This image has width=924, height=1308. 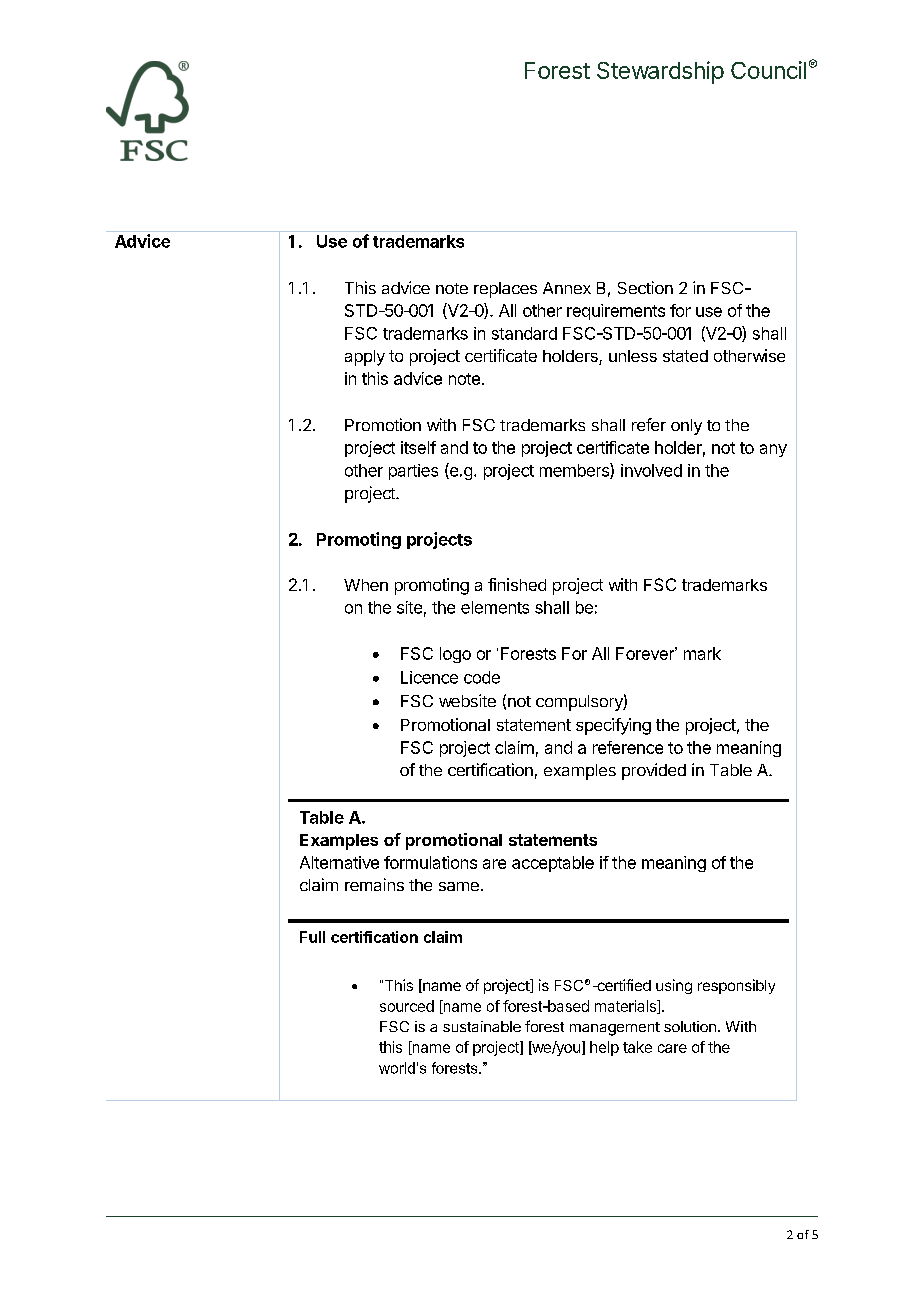 I want to click on parties, so click(x=413, y=472).
